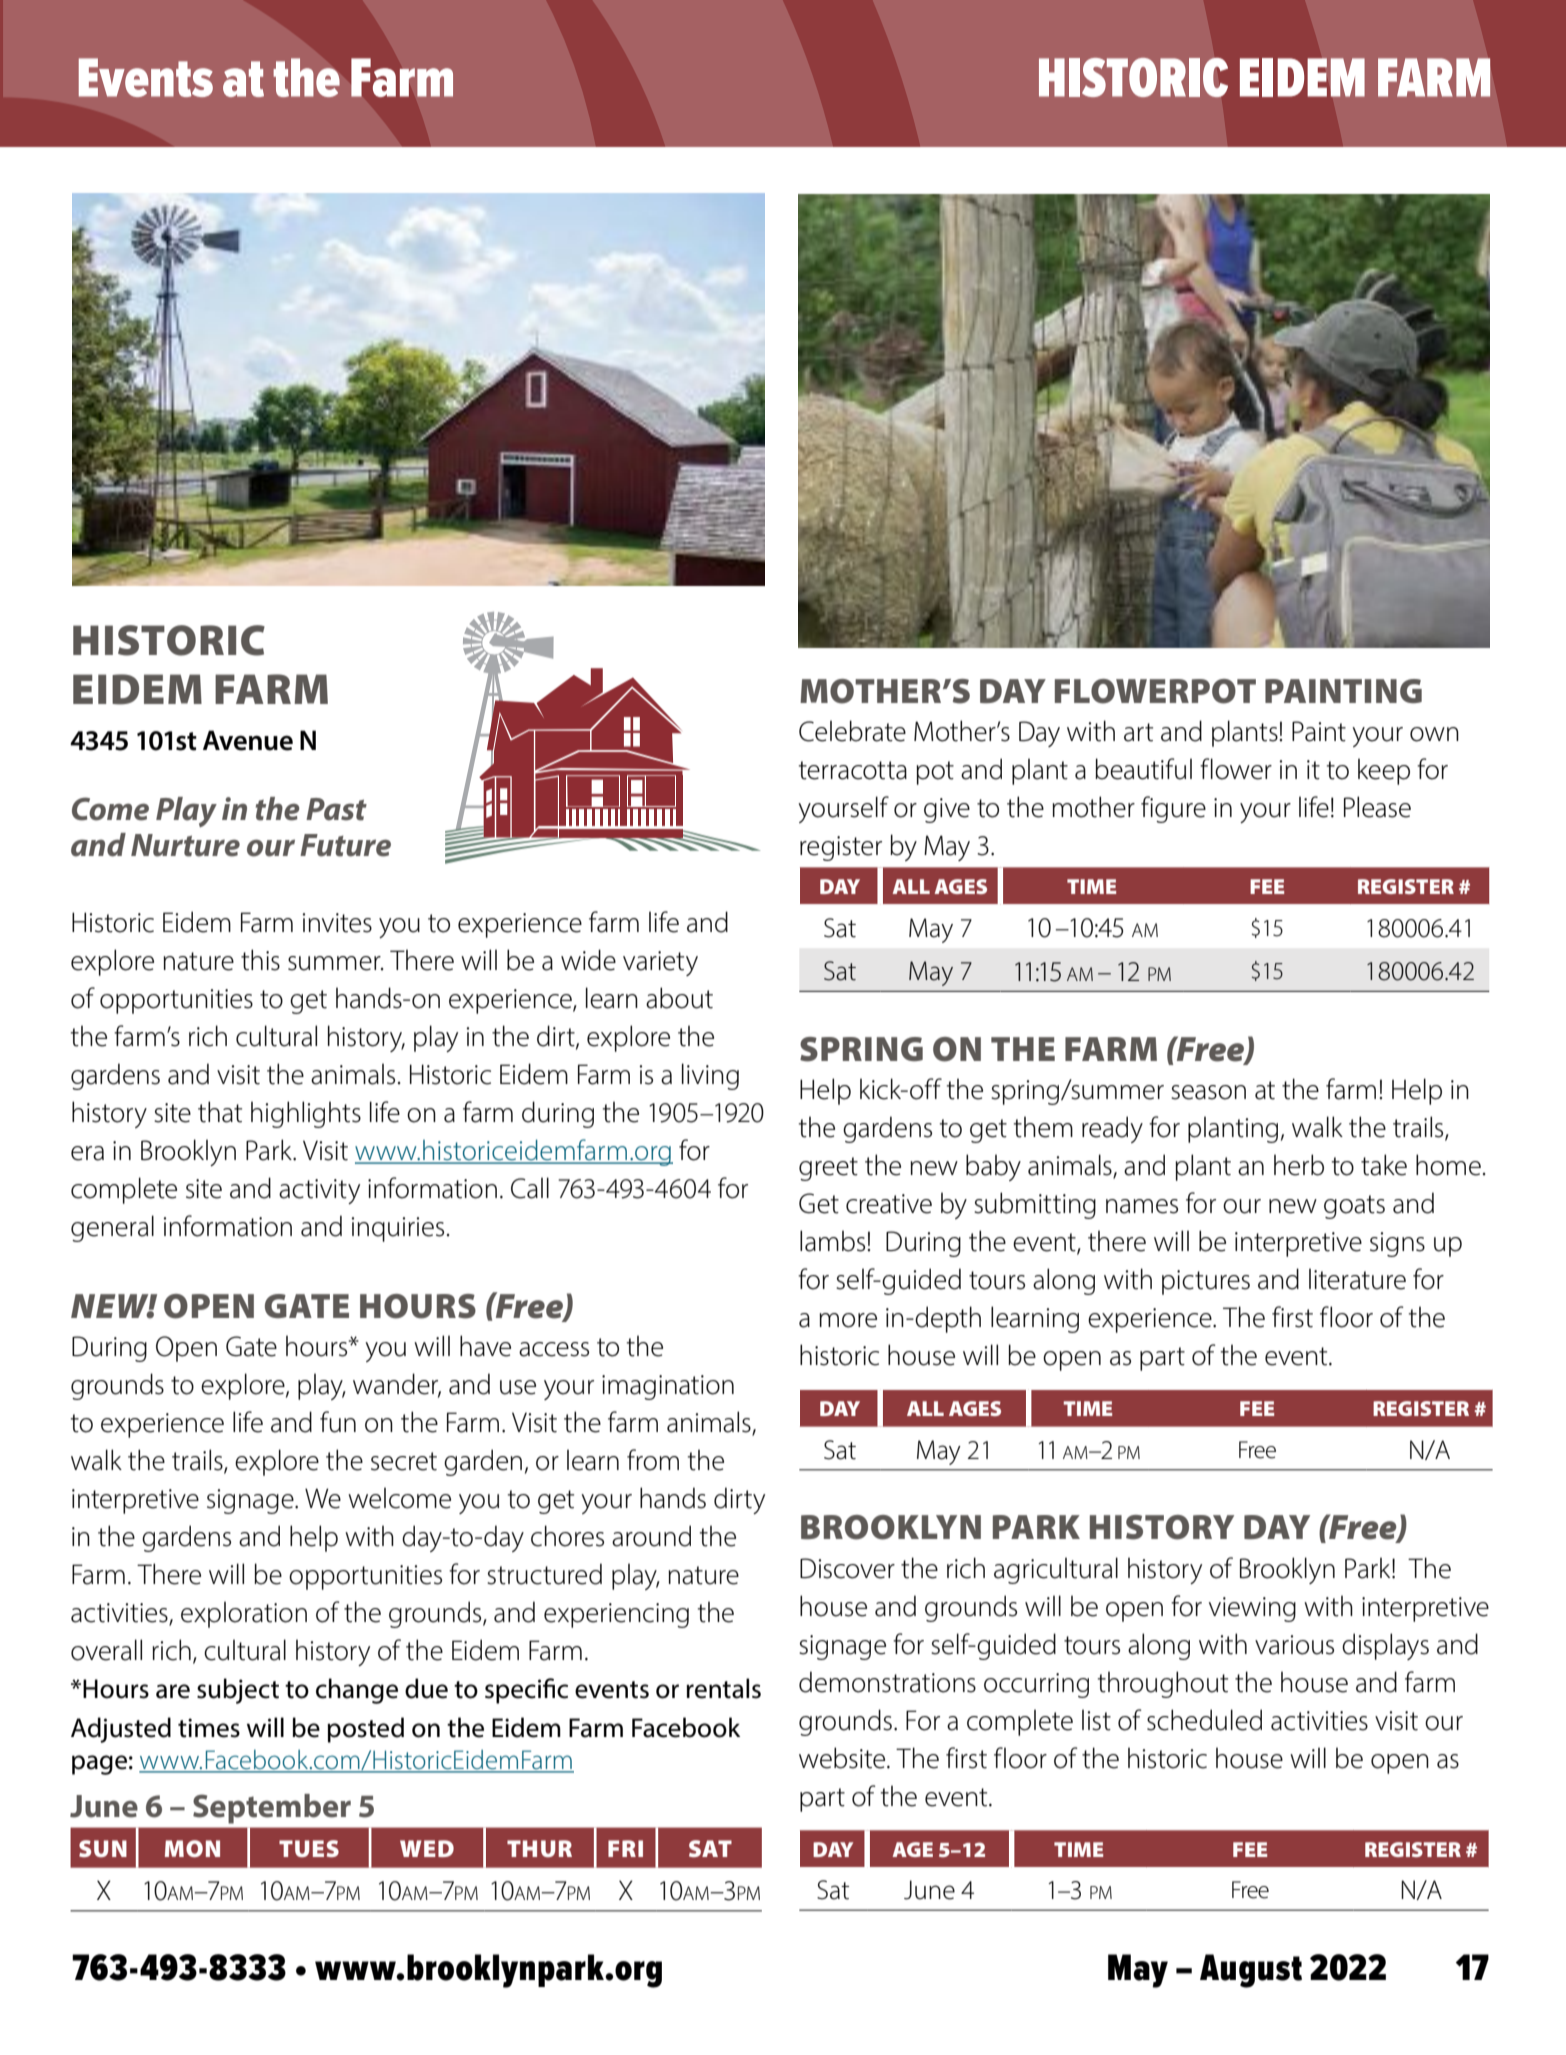 Image resolution: width=1566 pixels, height=2055 pixels. Describe the element at coordinates (853, 770) in the screenshot. I see `terracotta` at that location.
